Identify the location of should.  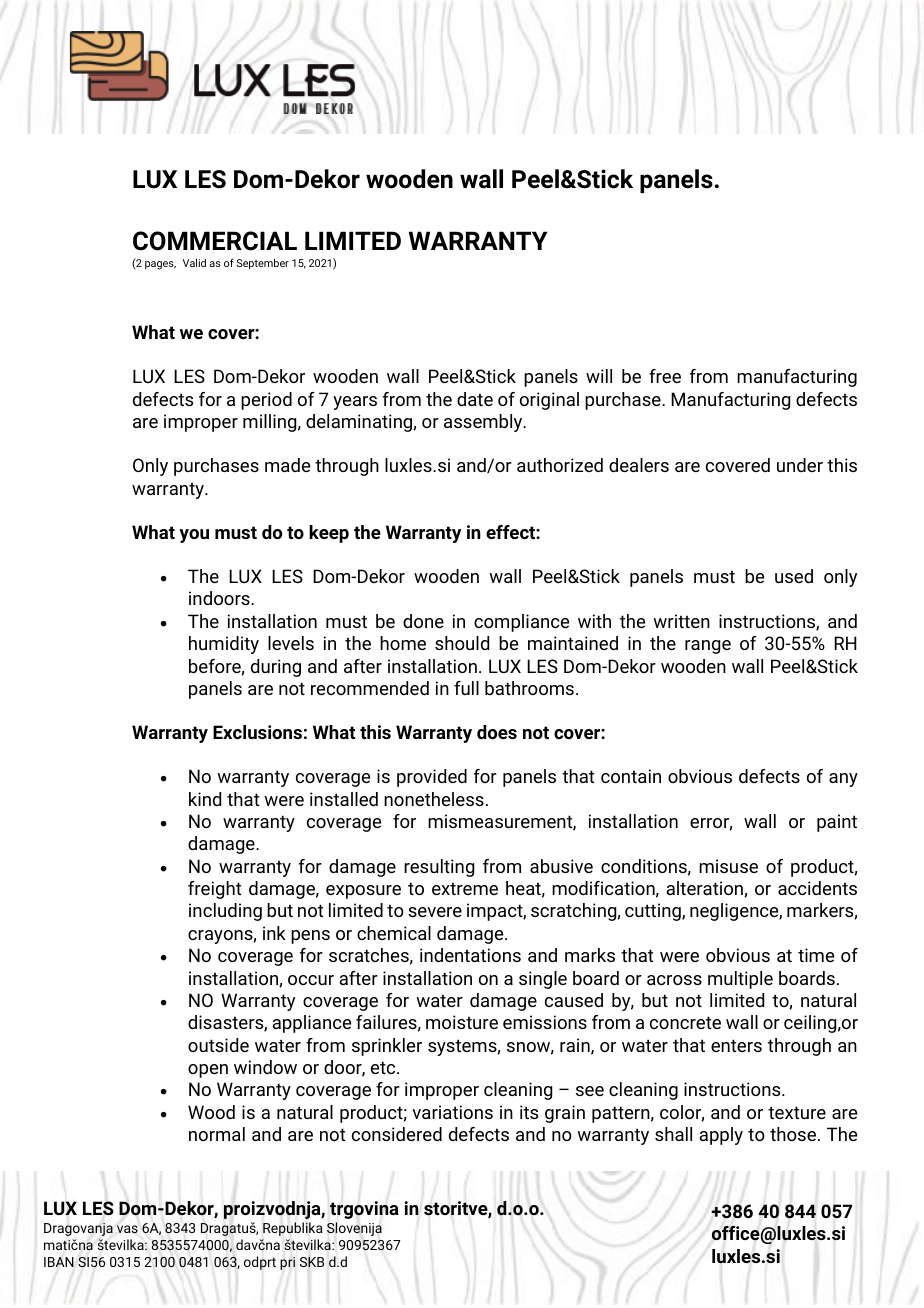
(462, 643).
